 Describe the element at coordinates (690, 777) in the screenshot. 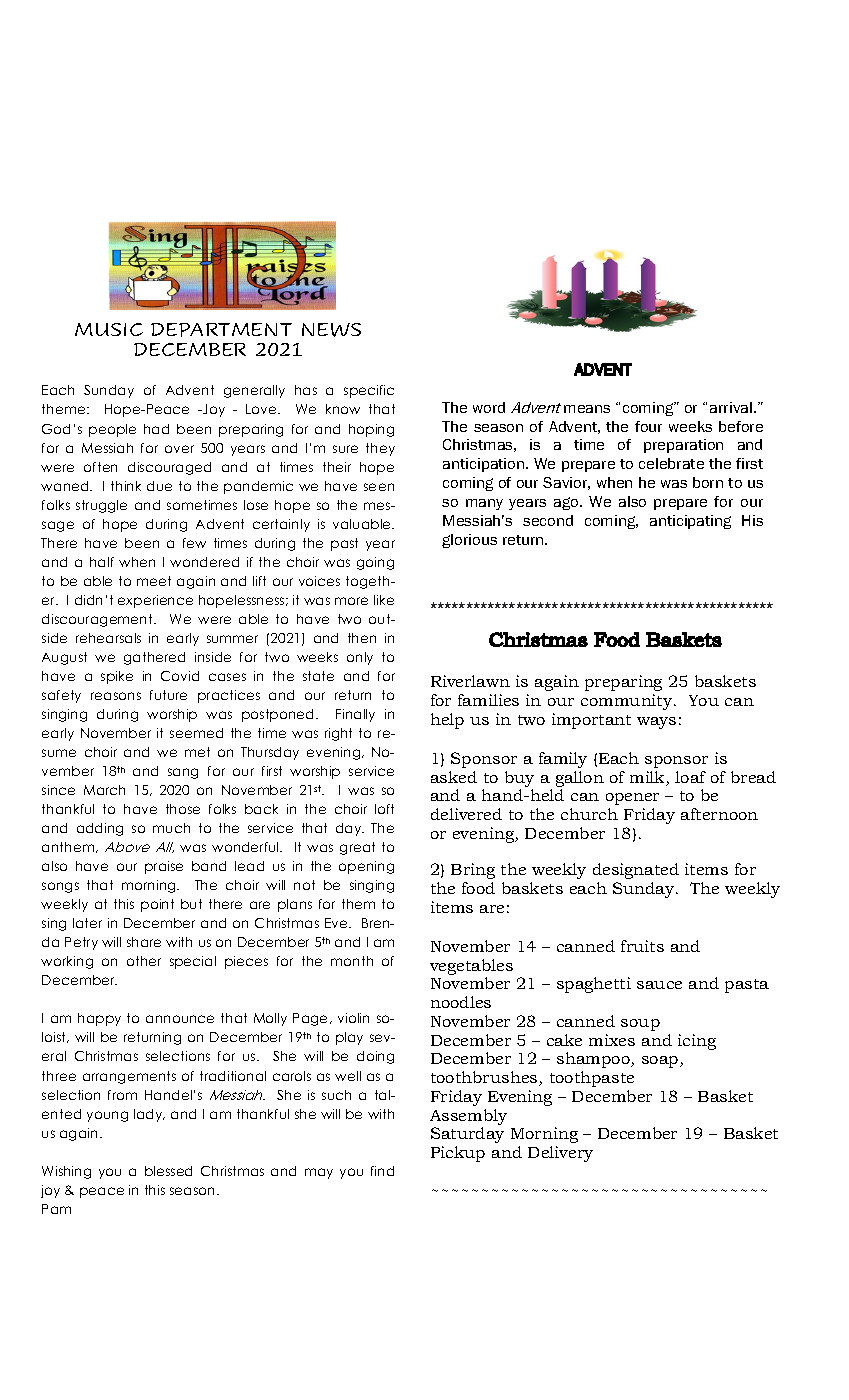

I see `loaf` at that location.
